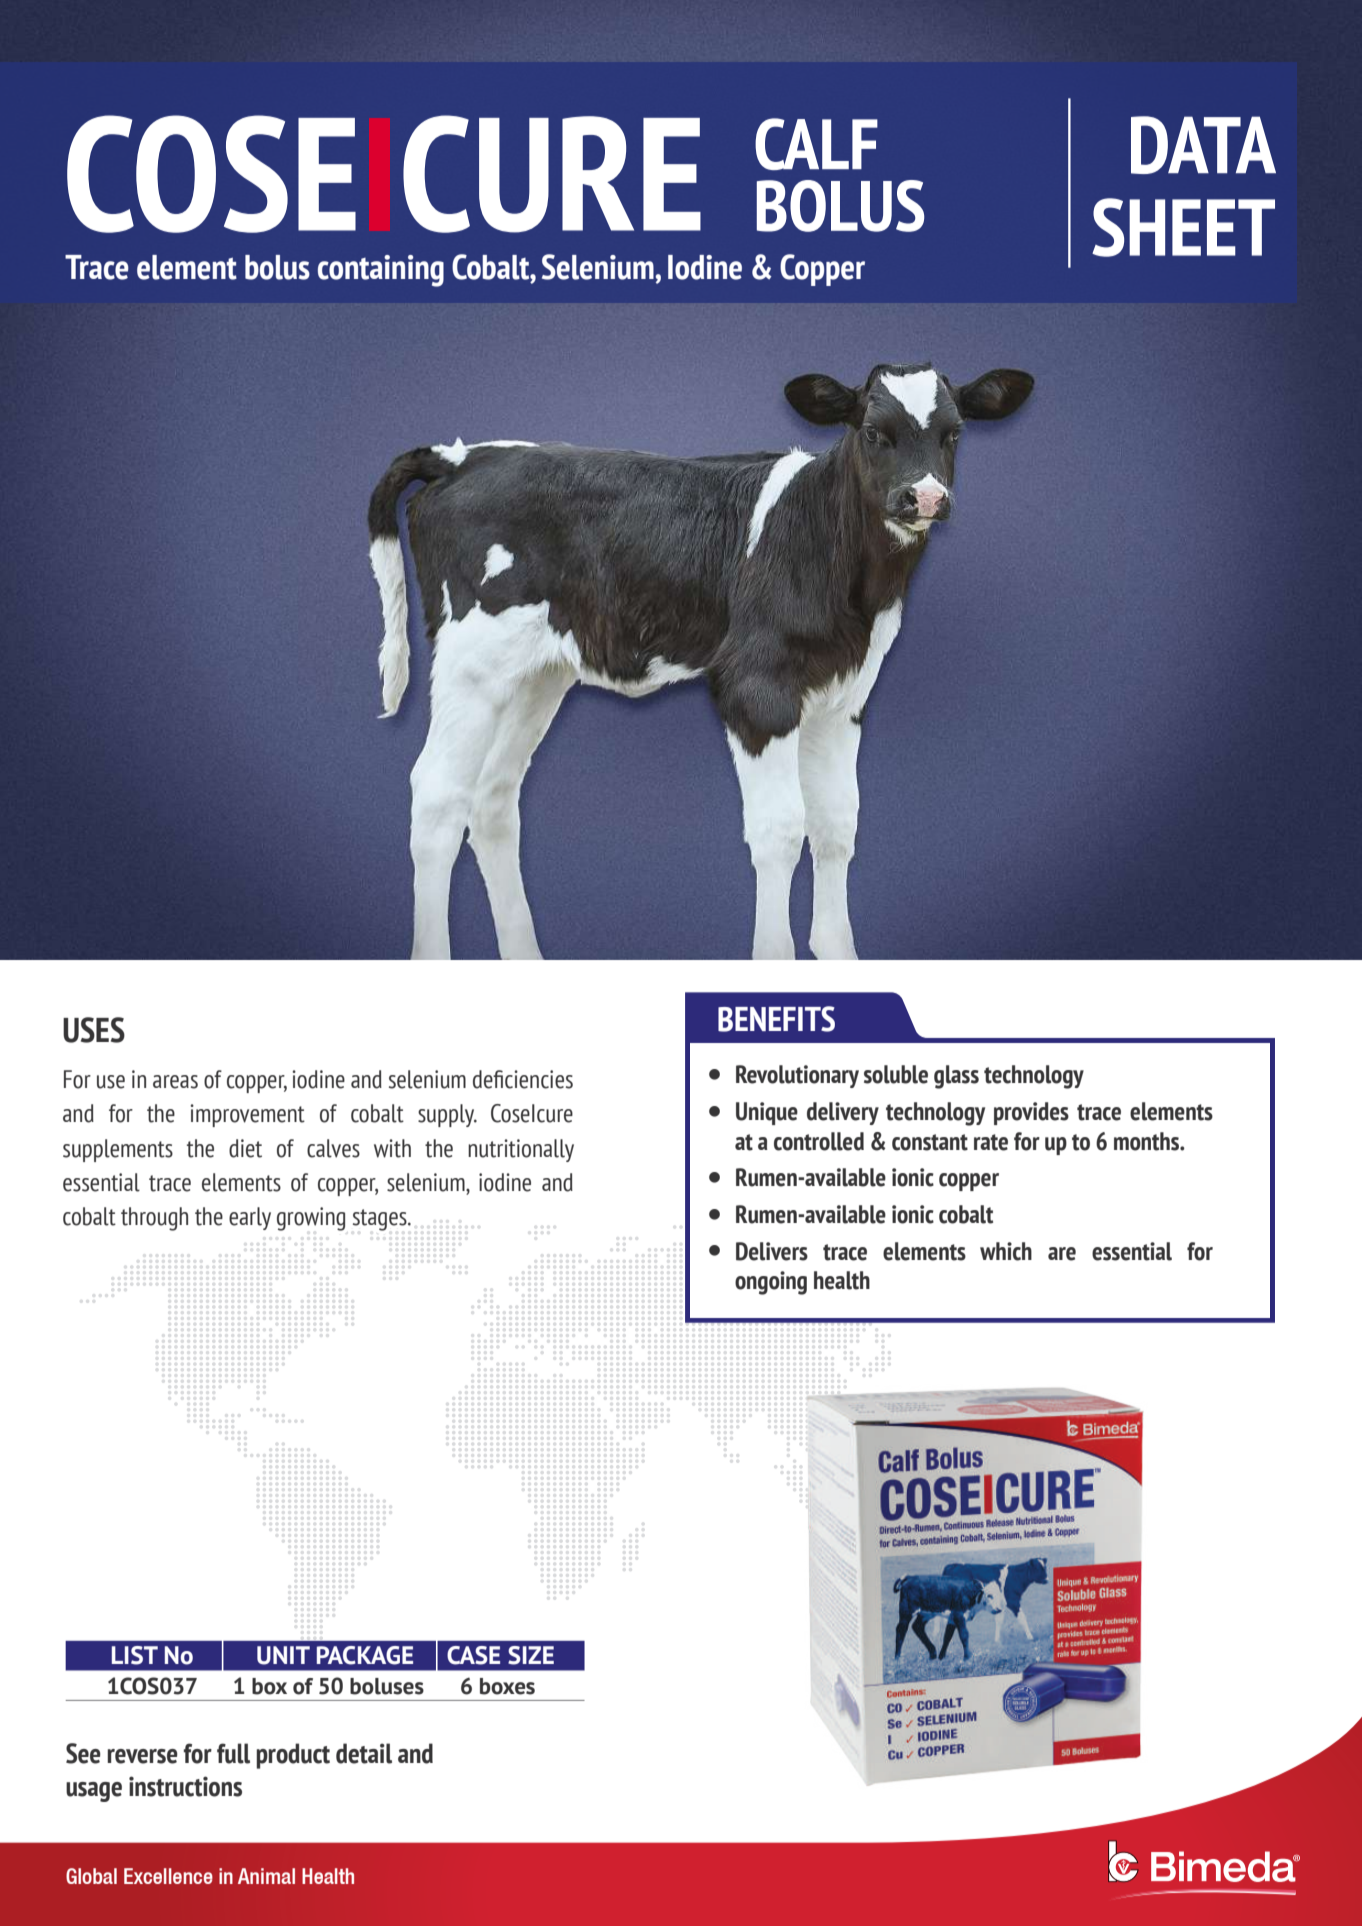  What do you see at coordinates (1183, 227) in the page?
I see `SHEET` at bounding box center [1183, 227].
